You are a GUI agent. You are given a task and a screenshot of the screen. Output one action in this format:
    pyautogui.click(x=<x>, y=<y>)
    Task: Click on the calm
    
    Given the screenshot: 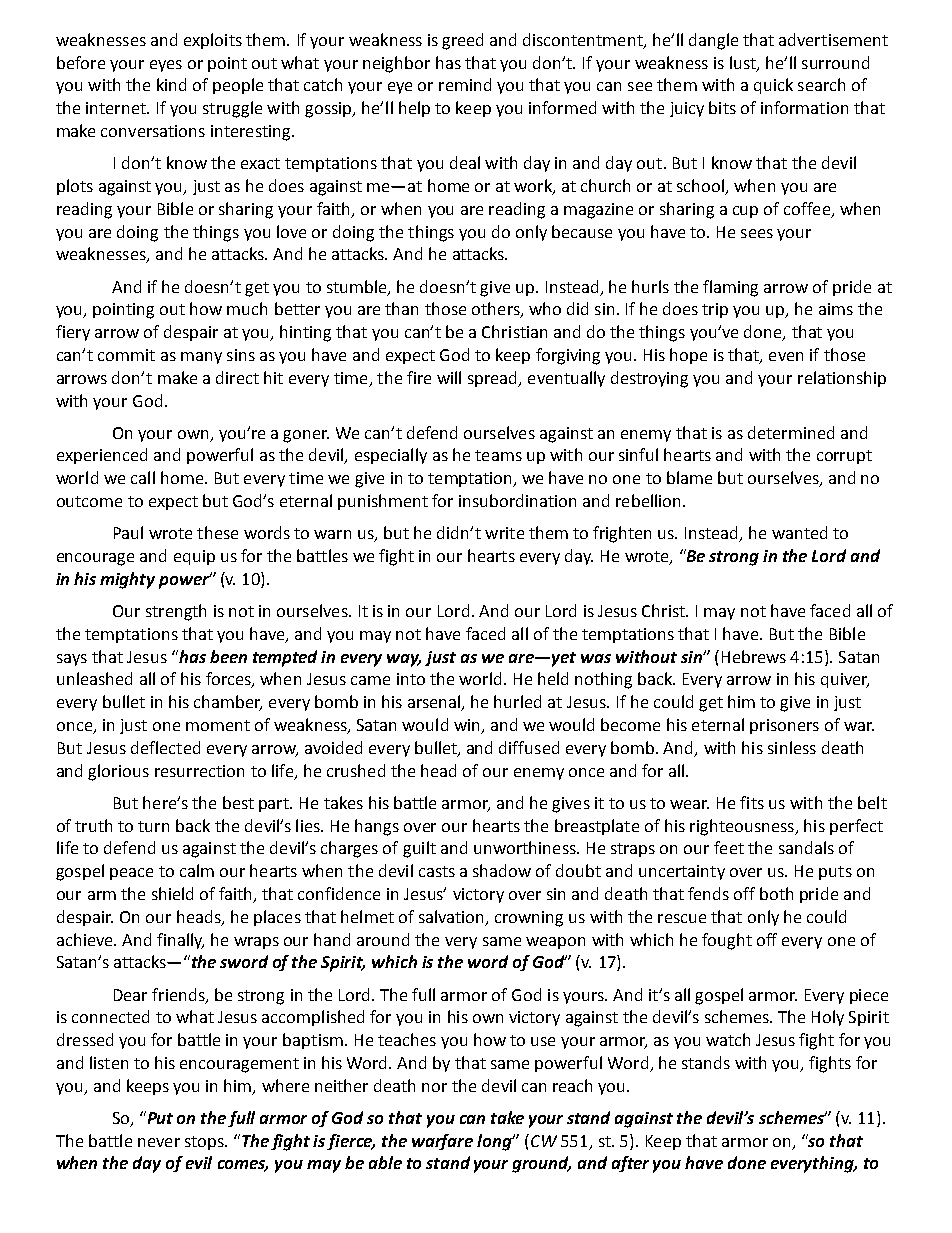 What is the action you would take?
    pyautogui.click(x=197, y=870)
